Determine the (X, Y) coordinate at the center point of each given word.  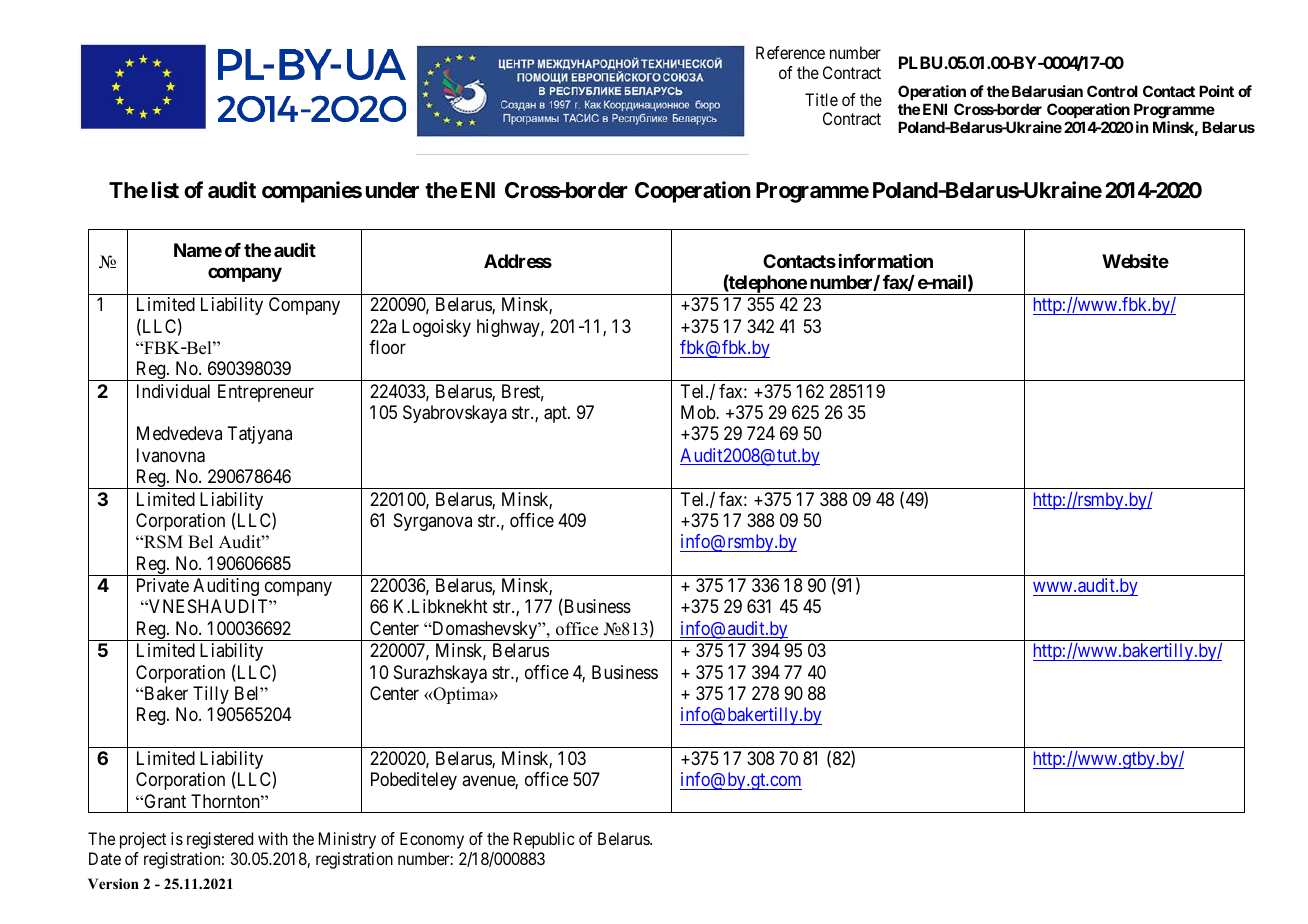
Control (1112, 91)
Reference (790, 52)
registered (220, 840)
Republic (544, 840)
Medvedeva (179, 433)
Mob (699, 412)
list (165, 190)
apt (556, 414)
